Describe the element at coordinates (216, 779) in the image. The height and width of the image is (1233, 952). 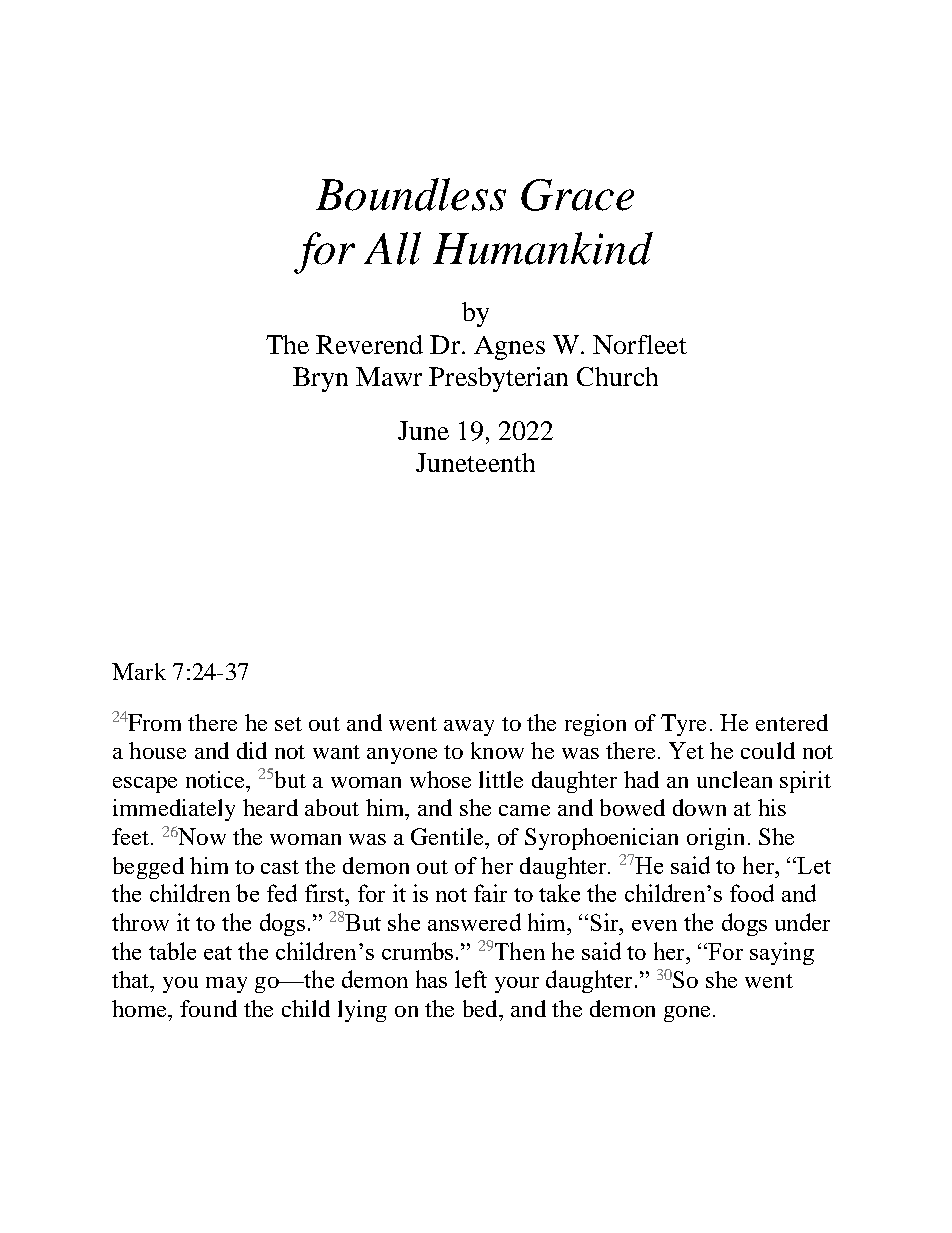
I see `notice` at that location.
